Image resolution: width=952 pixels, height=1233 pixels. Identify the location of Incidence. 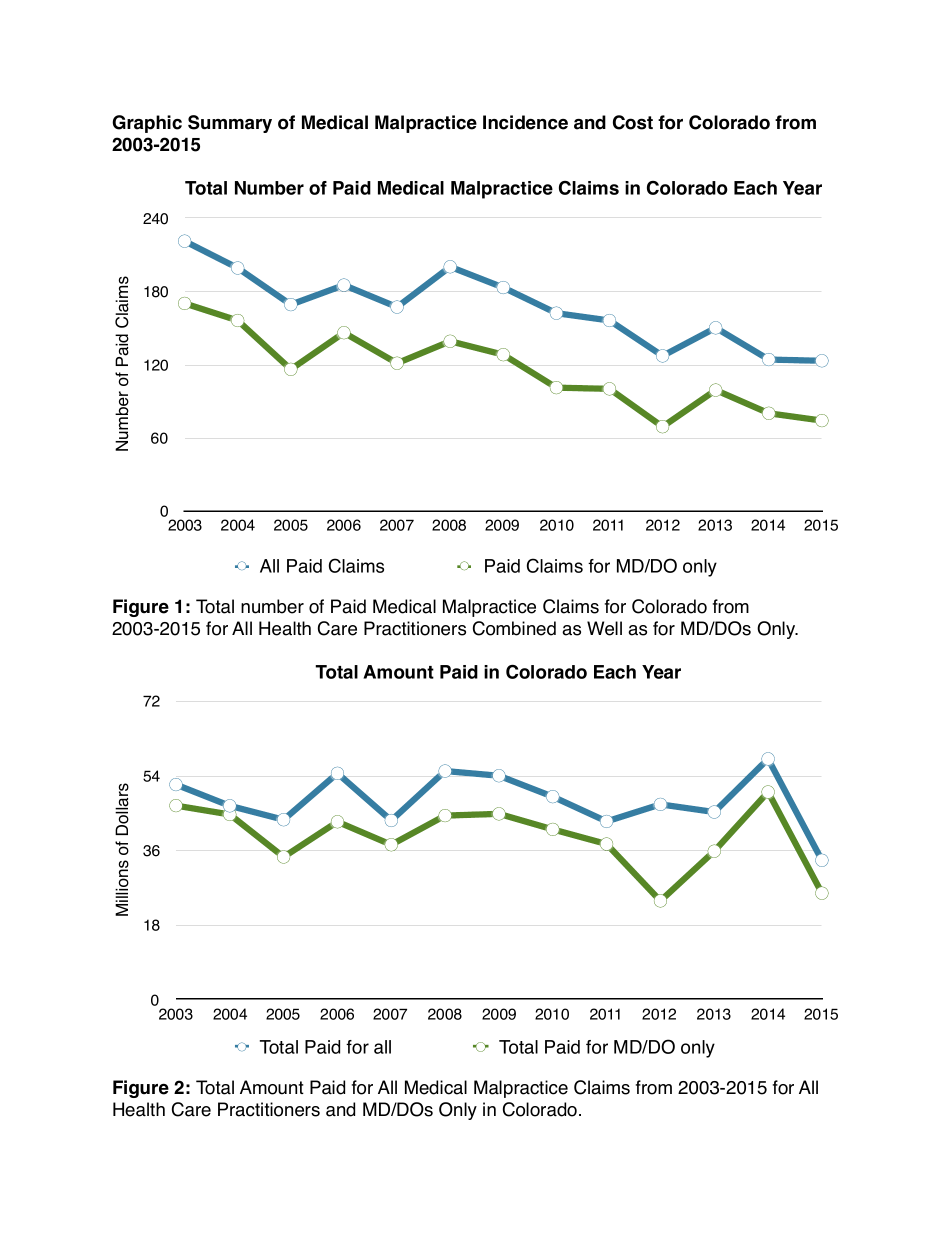
(525, 122).
